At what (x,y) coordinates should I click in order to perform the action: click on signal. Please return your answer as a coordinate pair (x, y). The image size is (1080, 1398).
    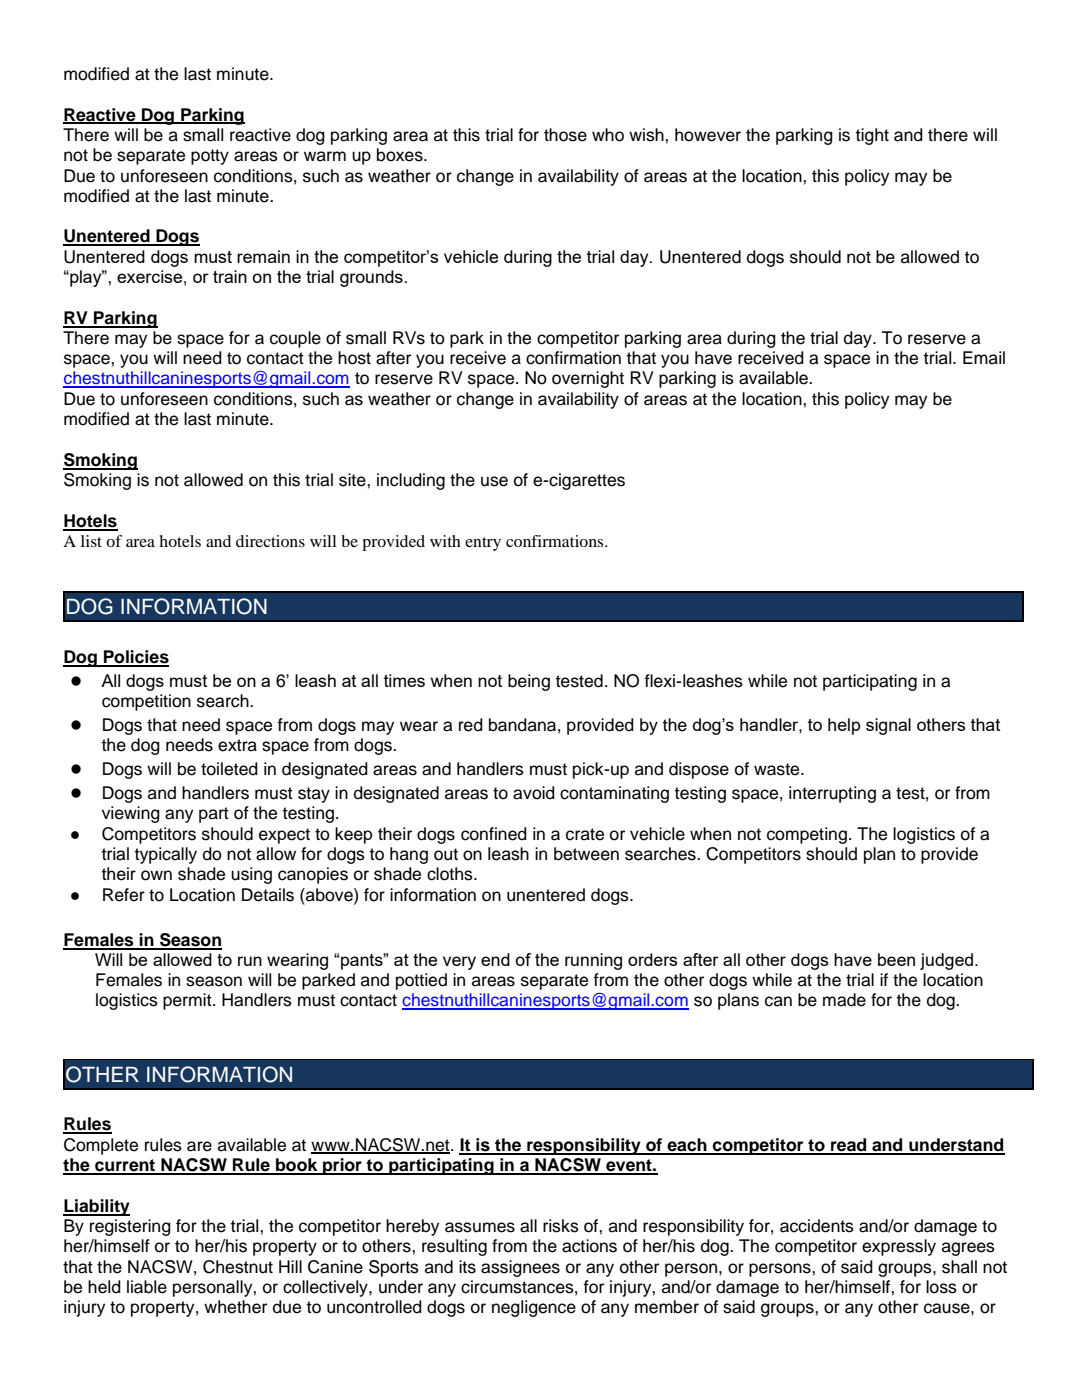
    Looking at the image, I should click on (888, 726).
